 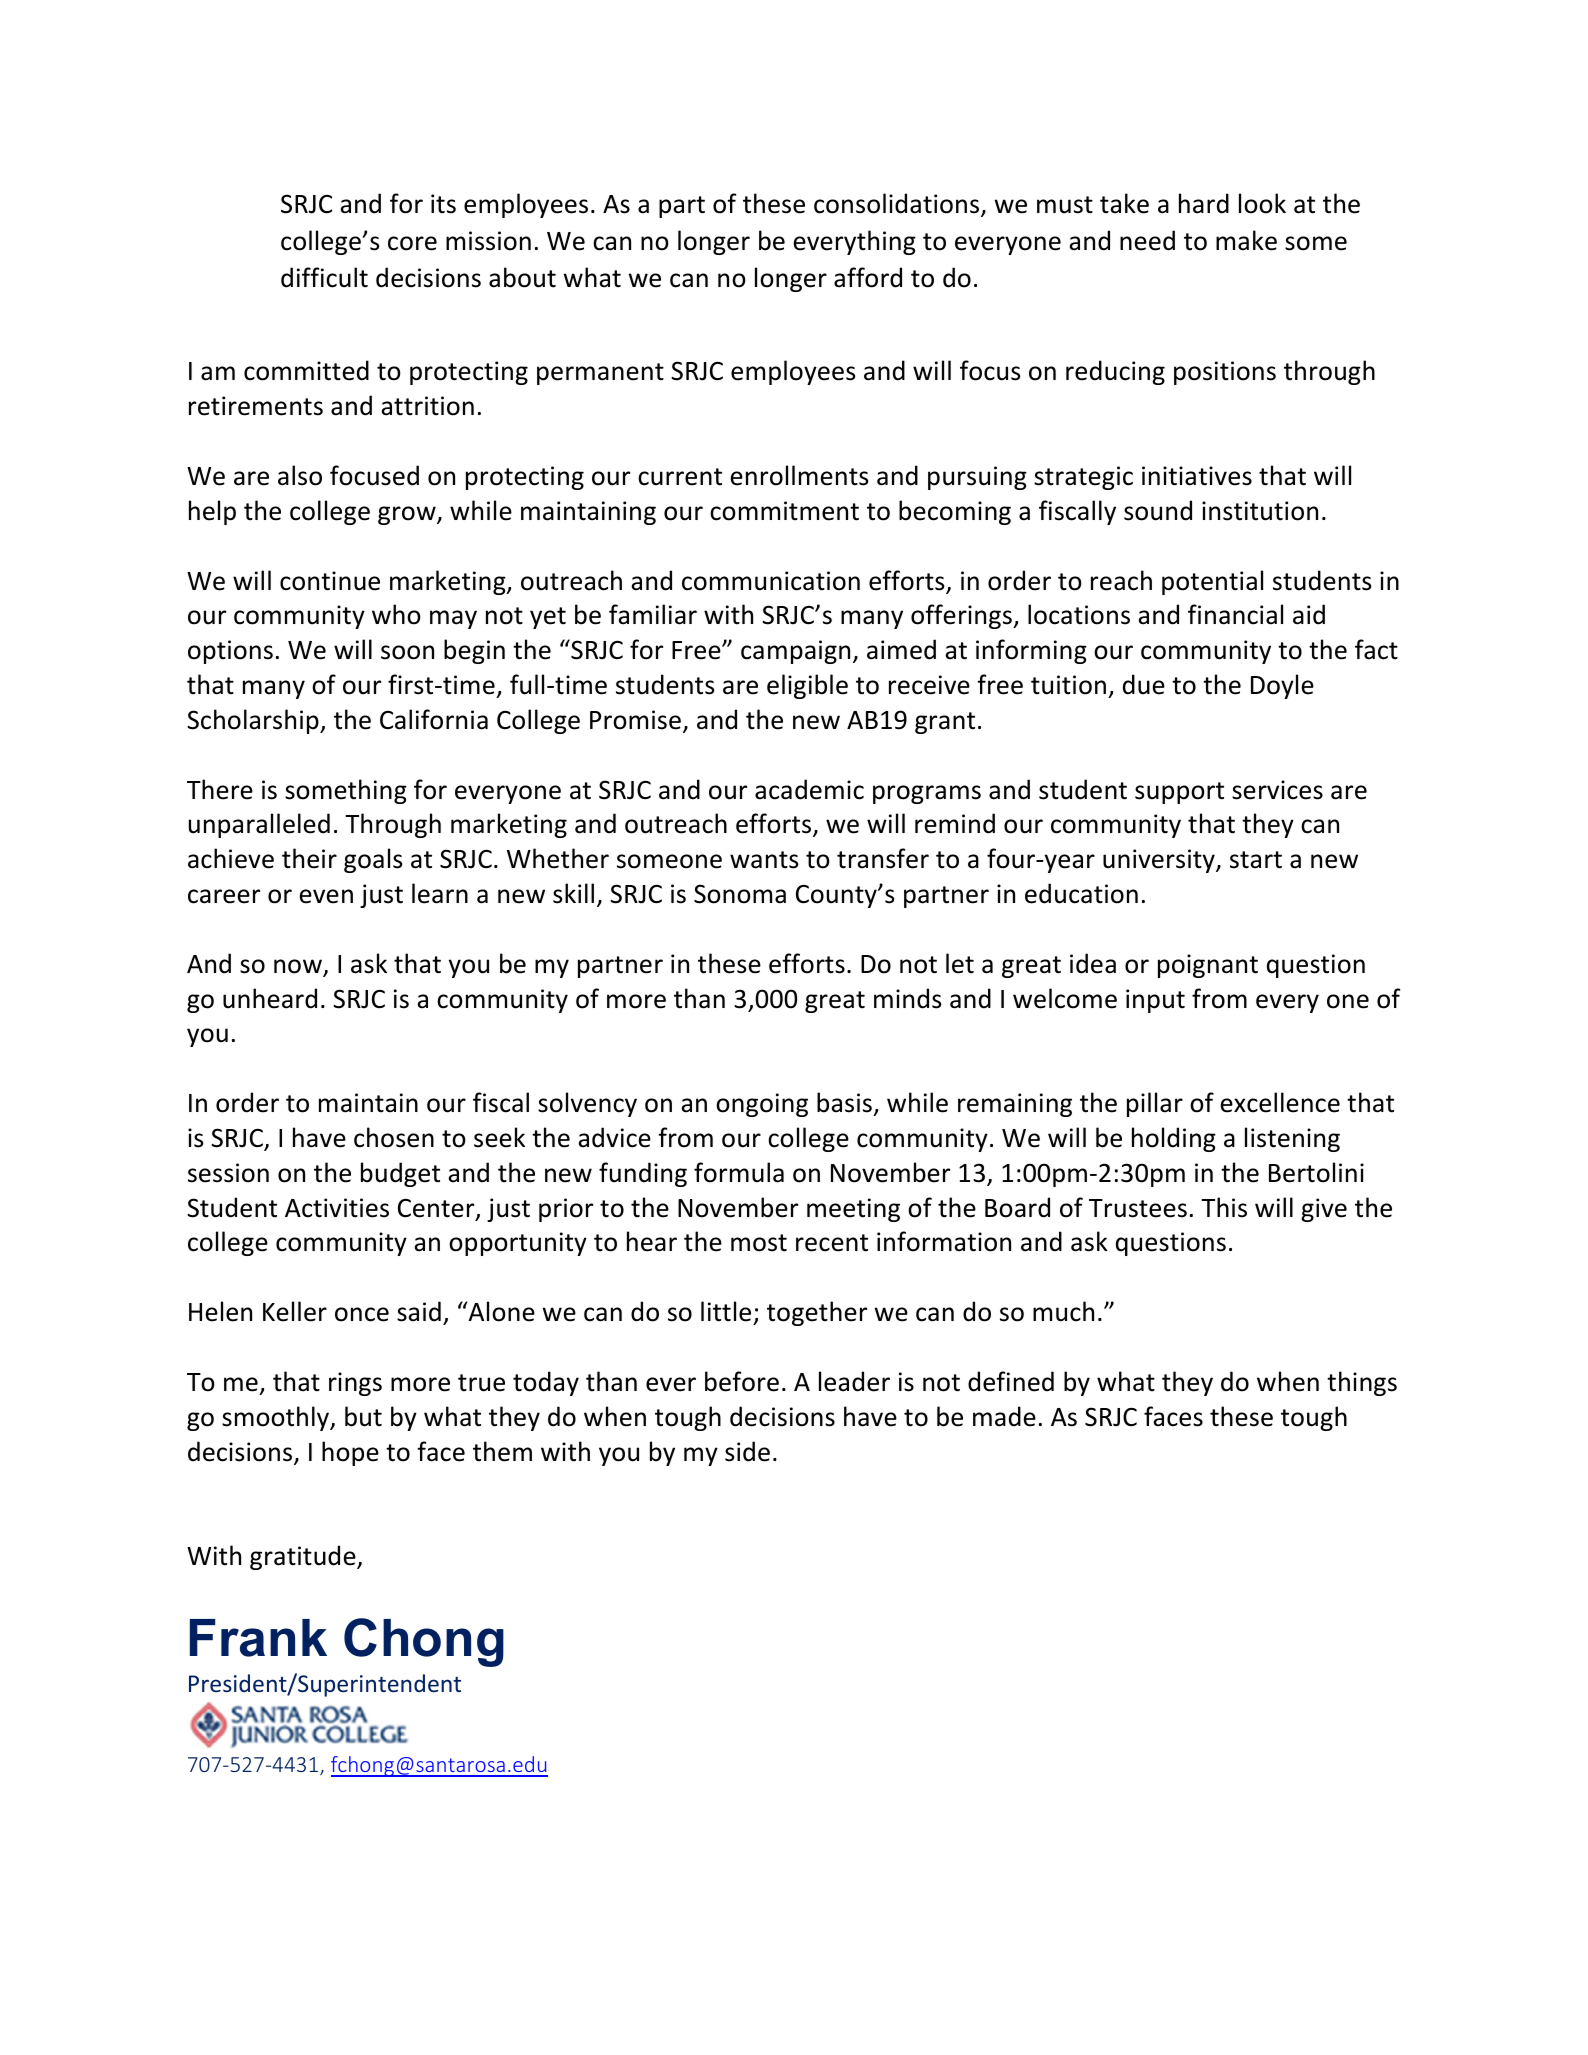 I want to click on afford, so click(x=868, y=277).
